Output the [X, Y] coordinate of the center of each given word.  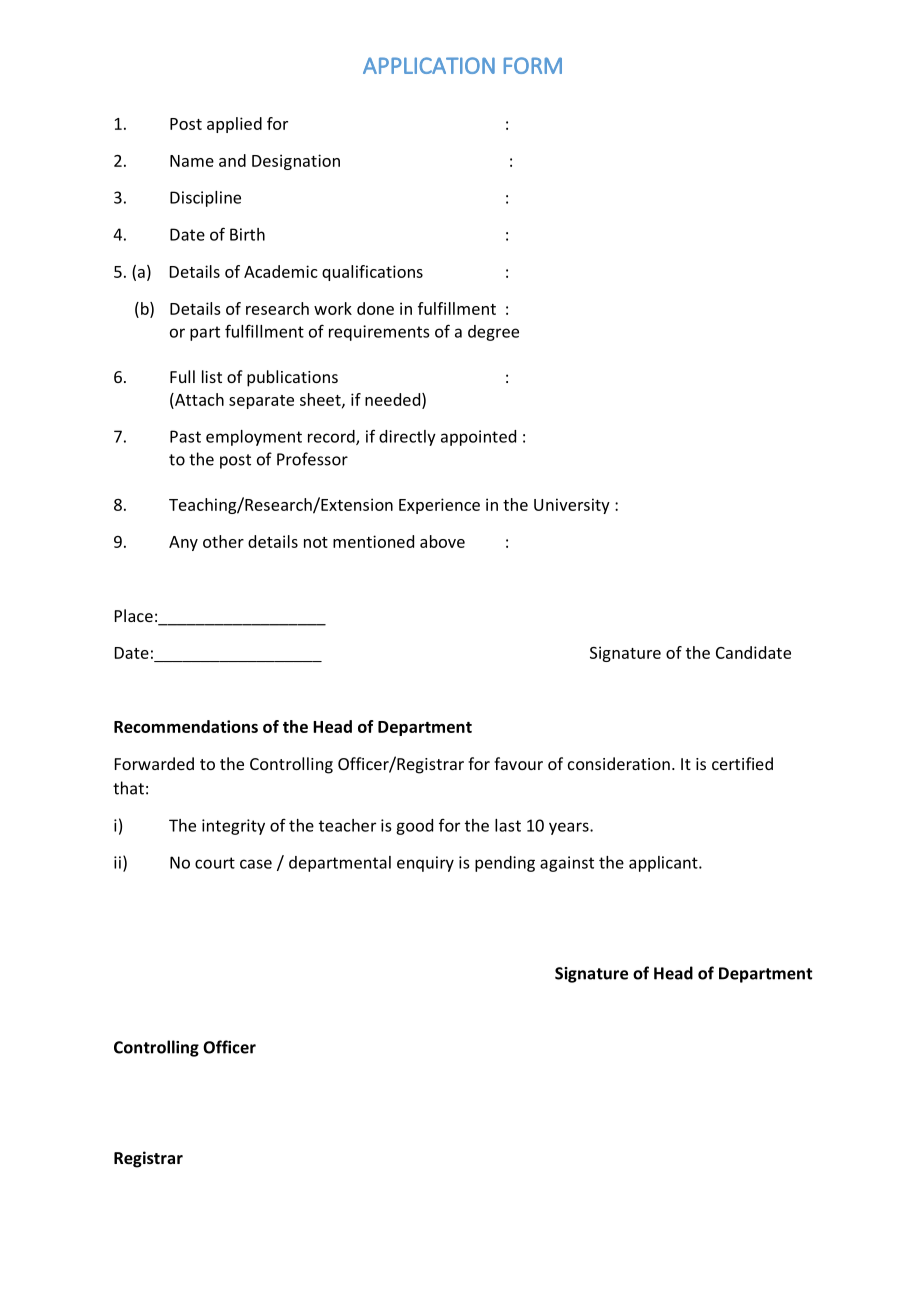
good [414, 827]
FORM [533, 65]
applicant [664, 864]
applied [234, 125]
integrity [233, 827]
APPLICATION [429, 65]
